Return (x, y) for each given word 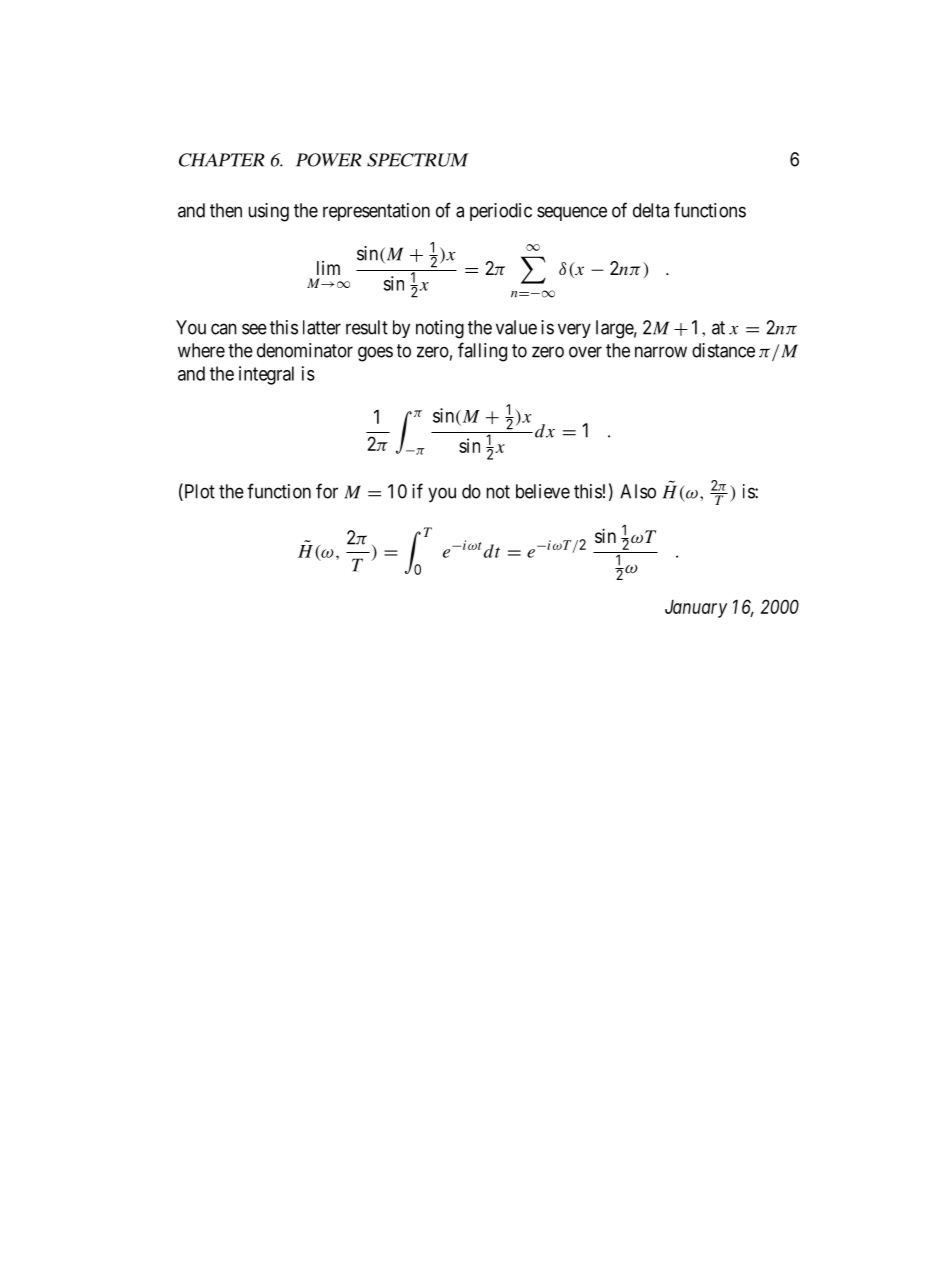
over (585, 352)
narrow (661, 352)
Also (638, 491)
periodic (501, 212)
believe (543, 491)
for (327, 491)
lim (328, 267)
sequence (572, 213)
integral (266, 375)
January (696, 609)
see (254, 329)
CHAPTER (221, 160)
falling (482, 352)
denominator (305, 350)
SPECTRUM (418, 160)
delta (651, 210)
